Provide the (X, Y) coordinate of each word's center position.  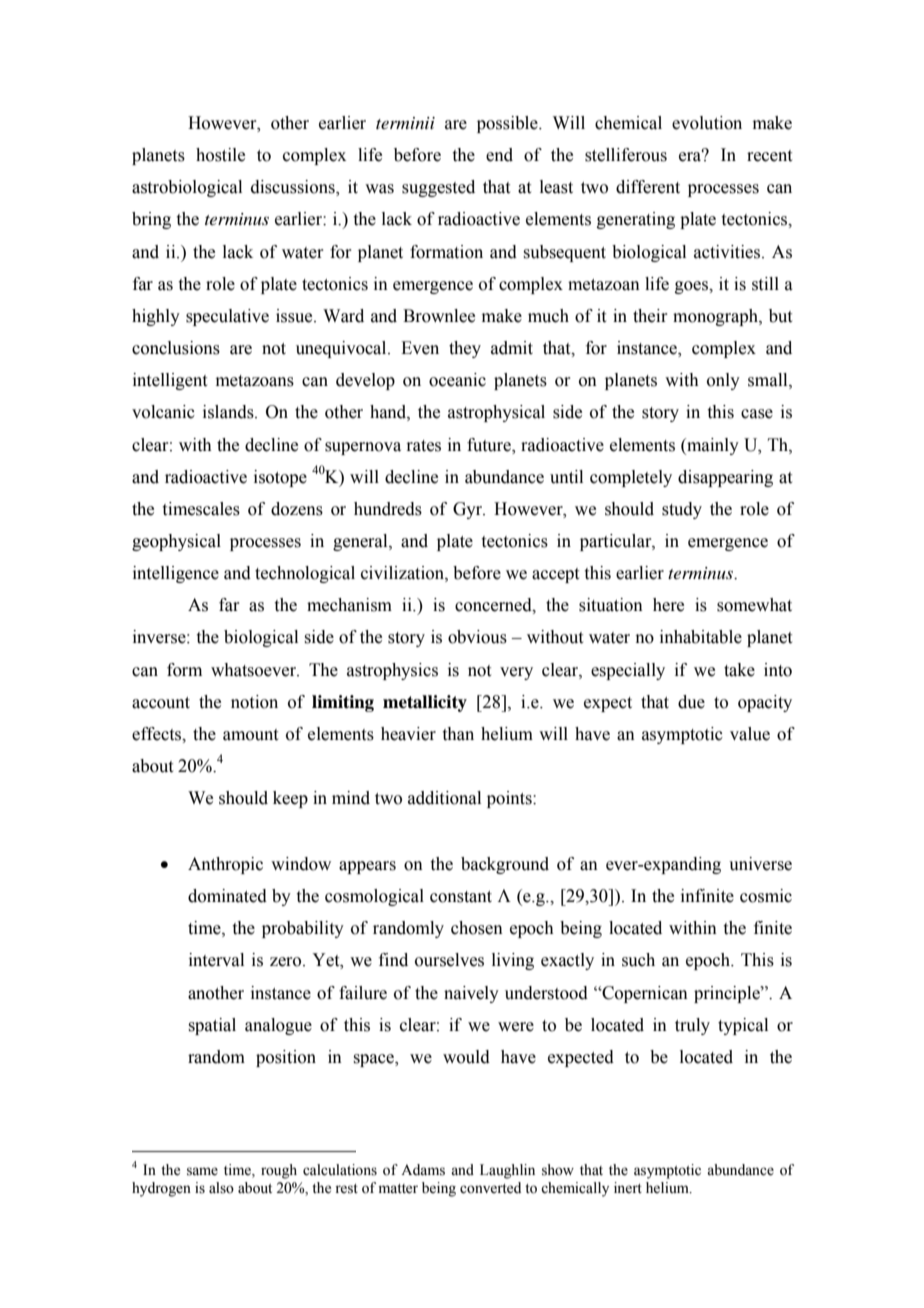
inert (628, 1188)
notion (254, 702)
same (202, 1171)
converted (490, 1188)
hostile (220, 155)
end (499, 155)
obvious (477, 637)
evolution (707, 123)
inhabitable (701, 637)
